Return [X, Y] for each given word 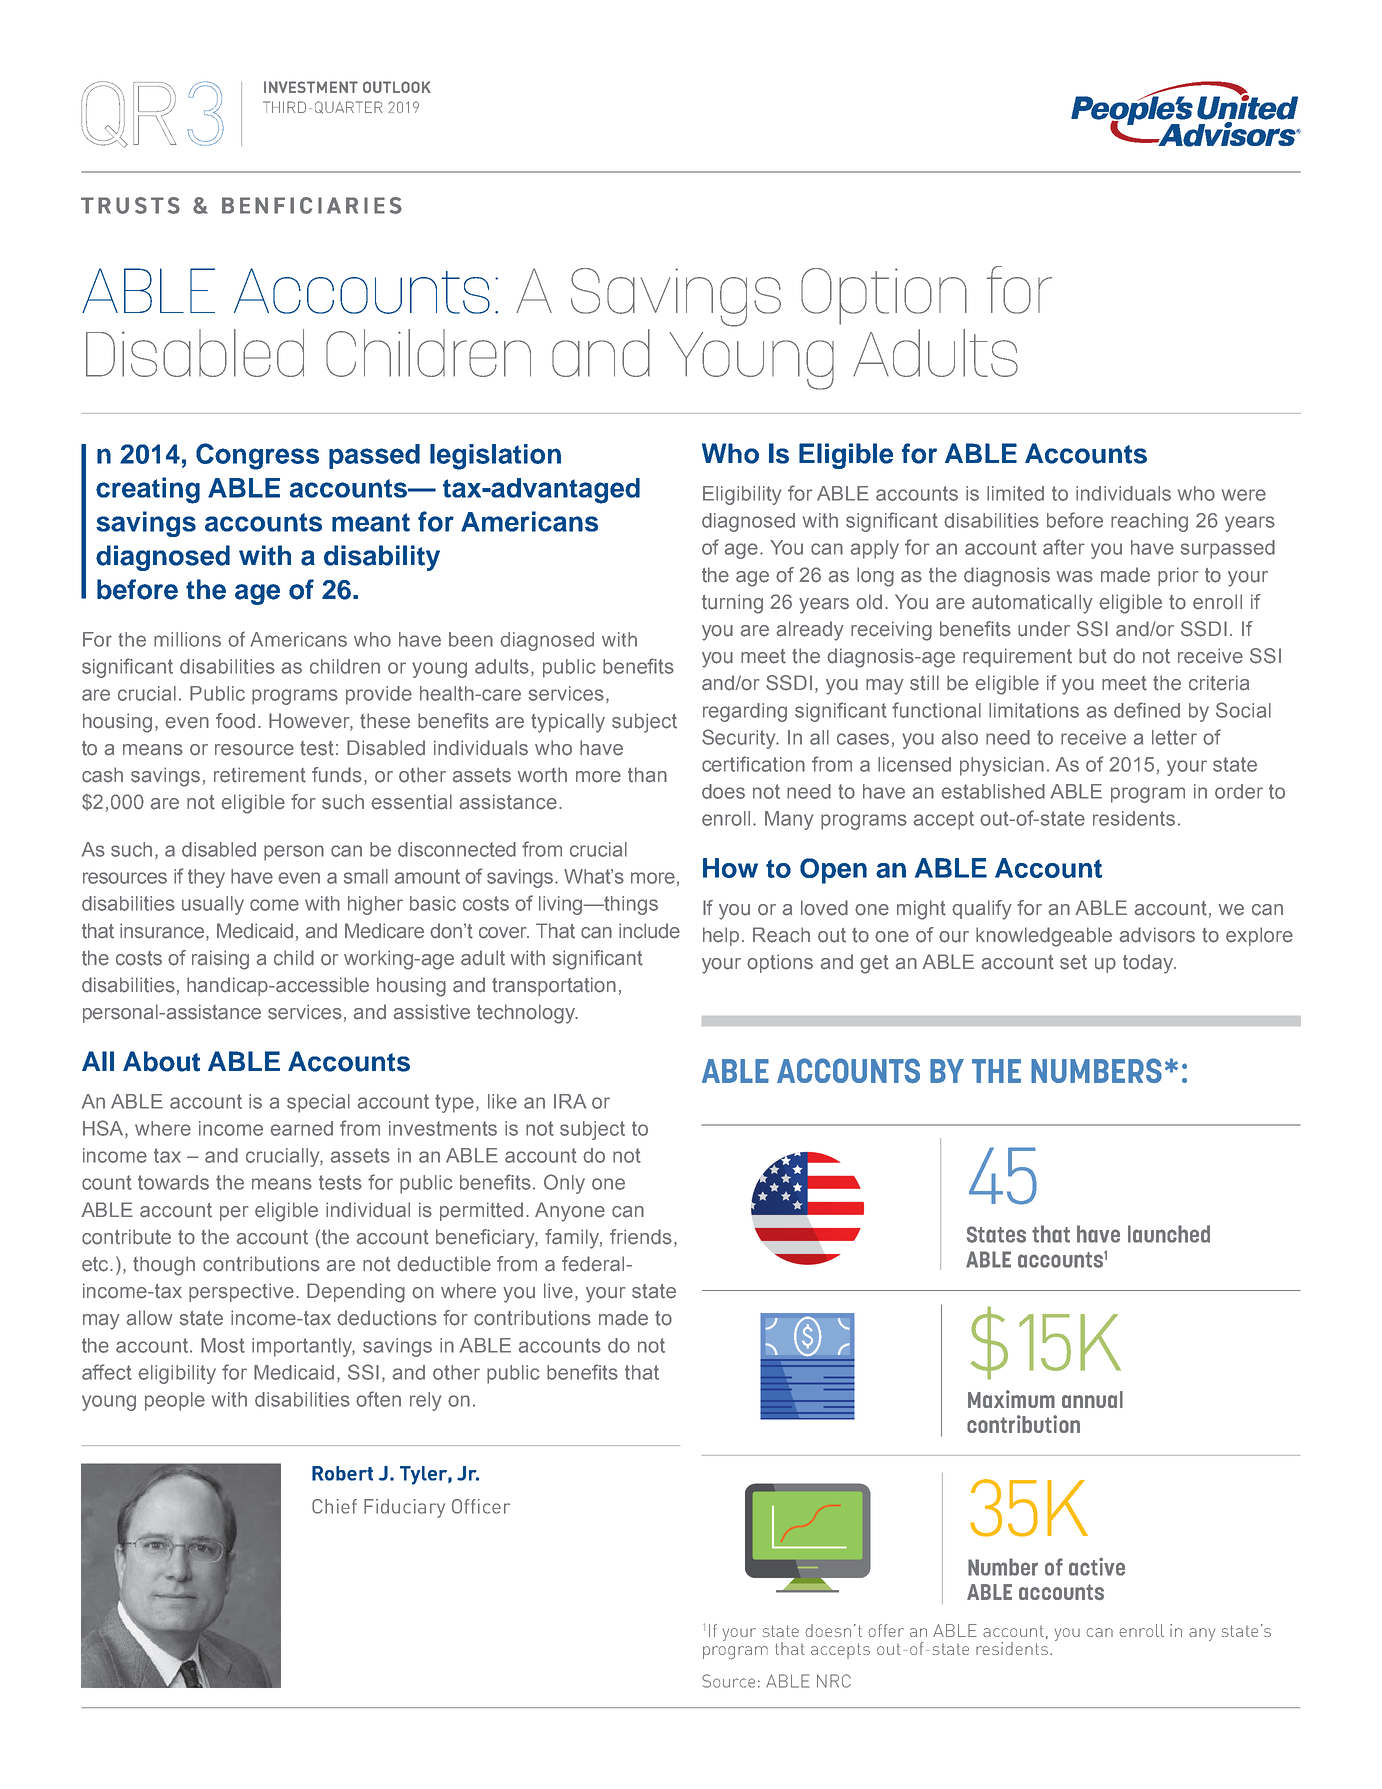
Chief [334, 1506]
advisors [1157, 935]
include [649, 931]
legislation [495, 457]
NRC [834, 1681]
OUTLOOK [397, 87]
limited [1015, 493]
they [206, 878]
